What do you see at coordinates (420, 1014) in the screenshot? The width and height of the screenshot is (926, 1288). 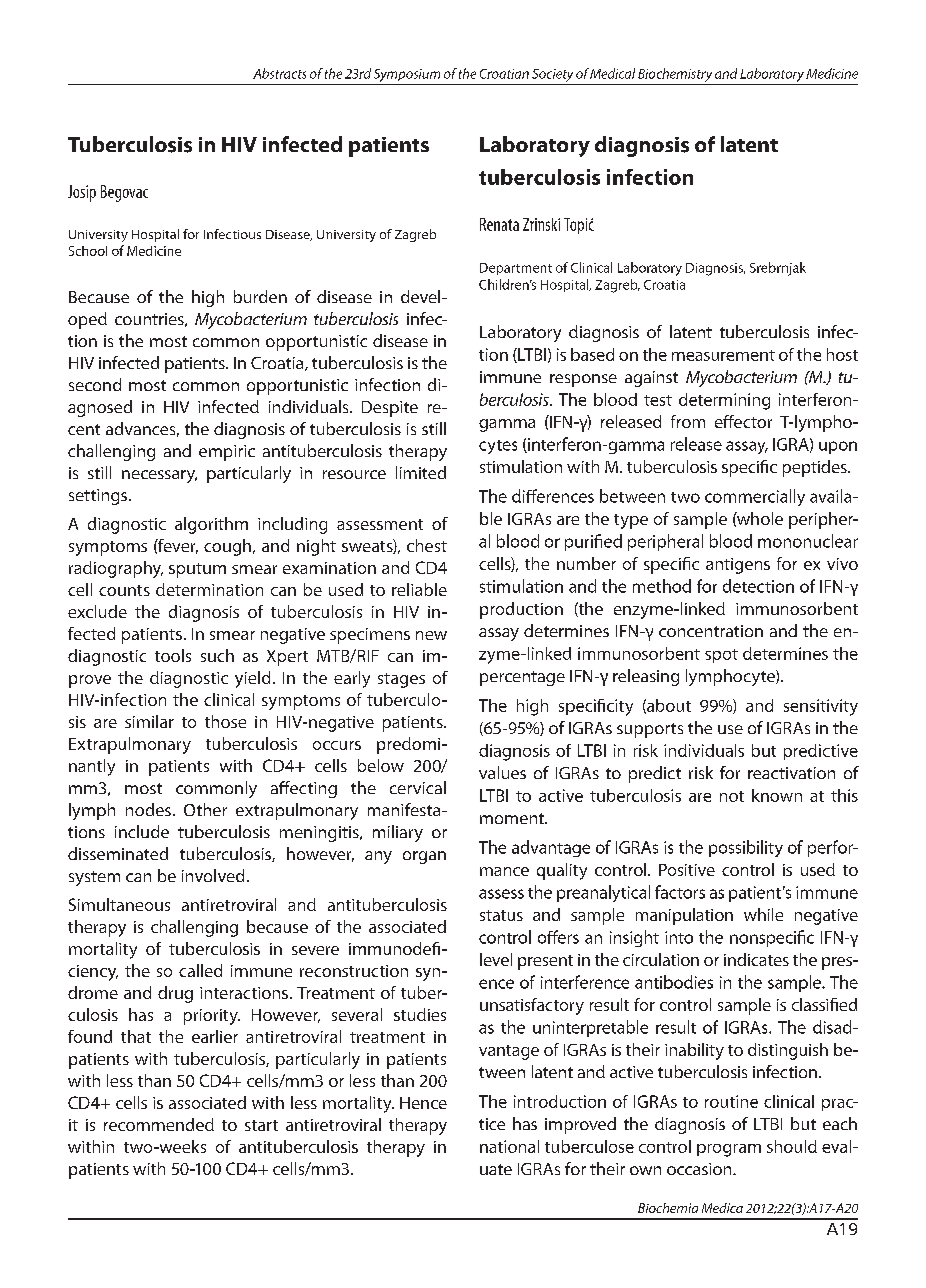 I see `studies` at bounding box center [420, 1014].
